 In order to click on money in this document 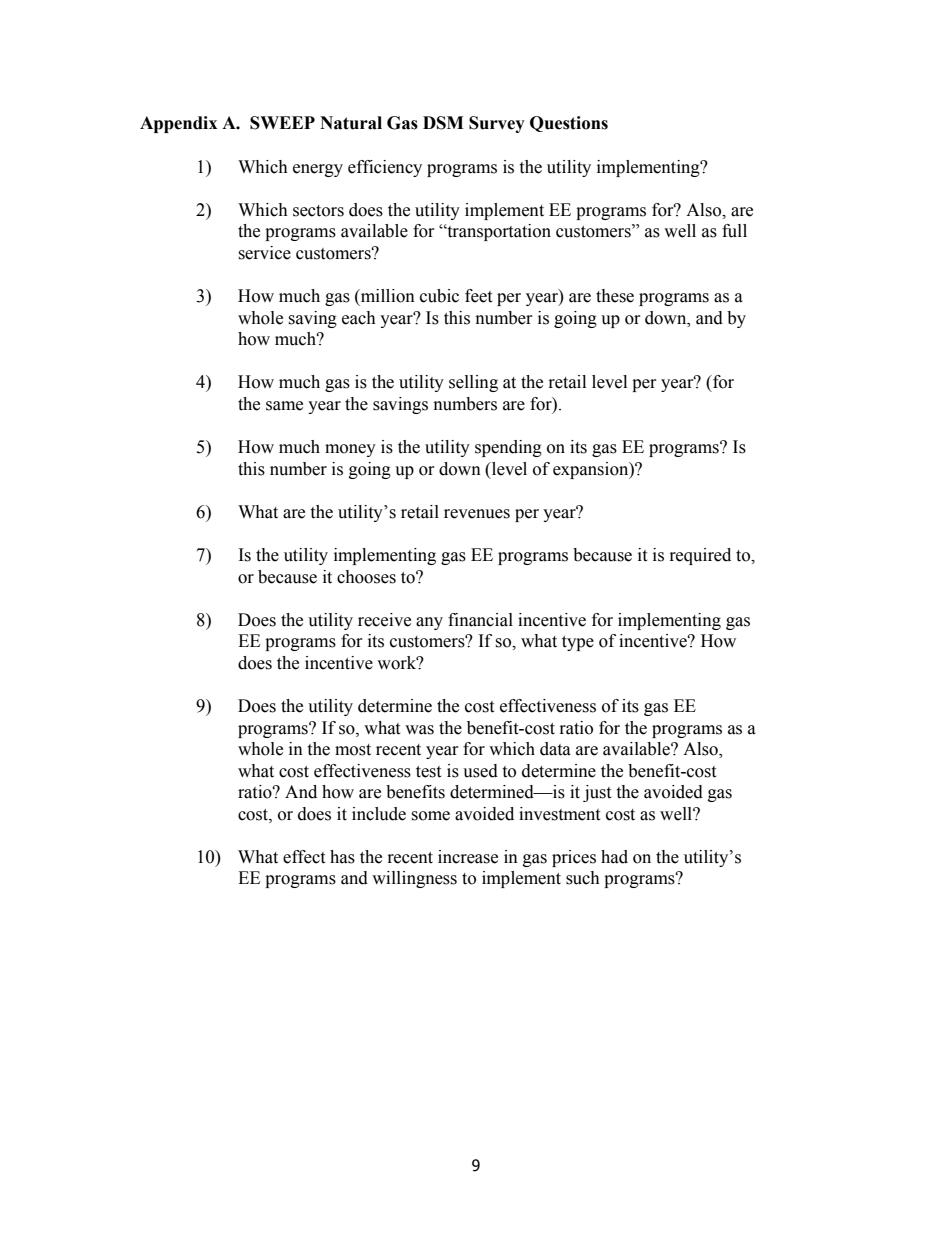, I will do `click(350, 450)`.
